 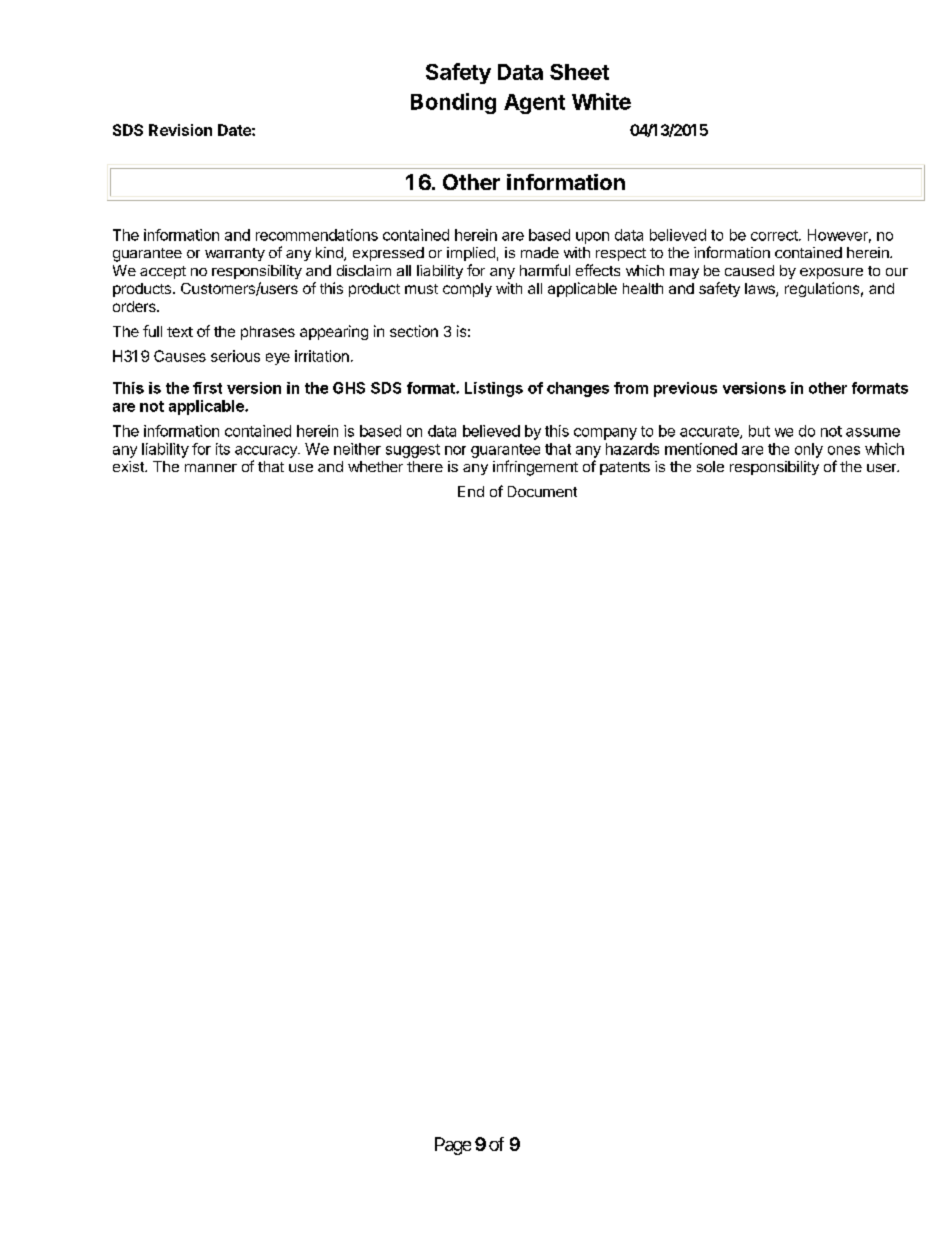 I want to click on Agent, so click(x=534, y=104).
